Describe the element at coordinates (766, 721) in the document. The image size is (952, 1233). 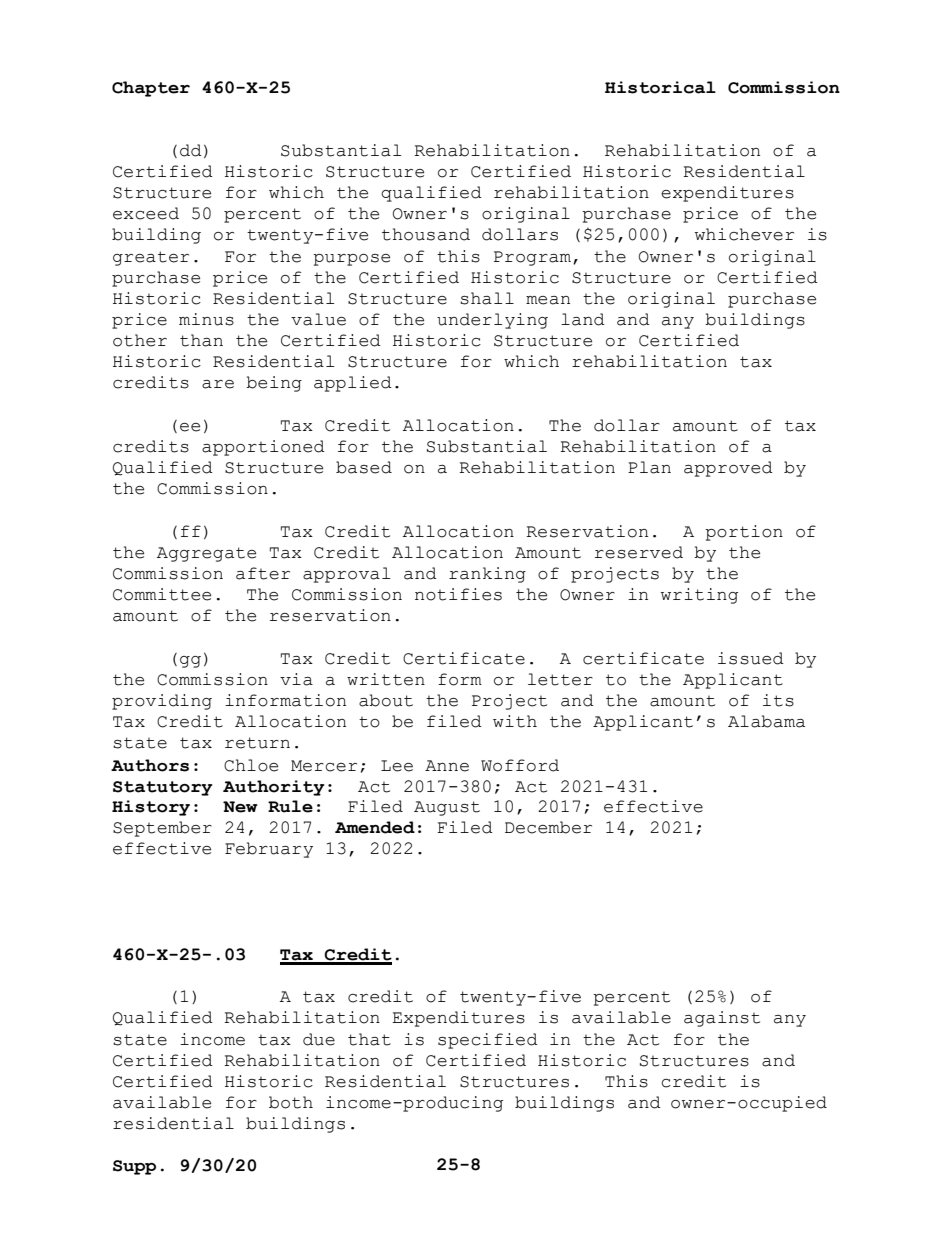
I see `Alabama` at that location.
